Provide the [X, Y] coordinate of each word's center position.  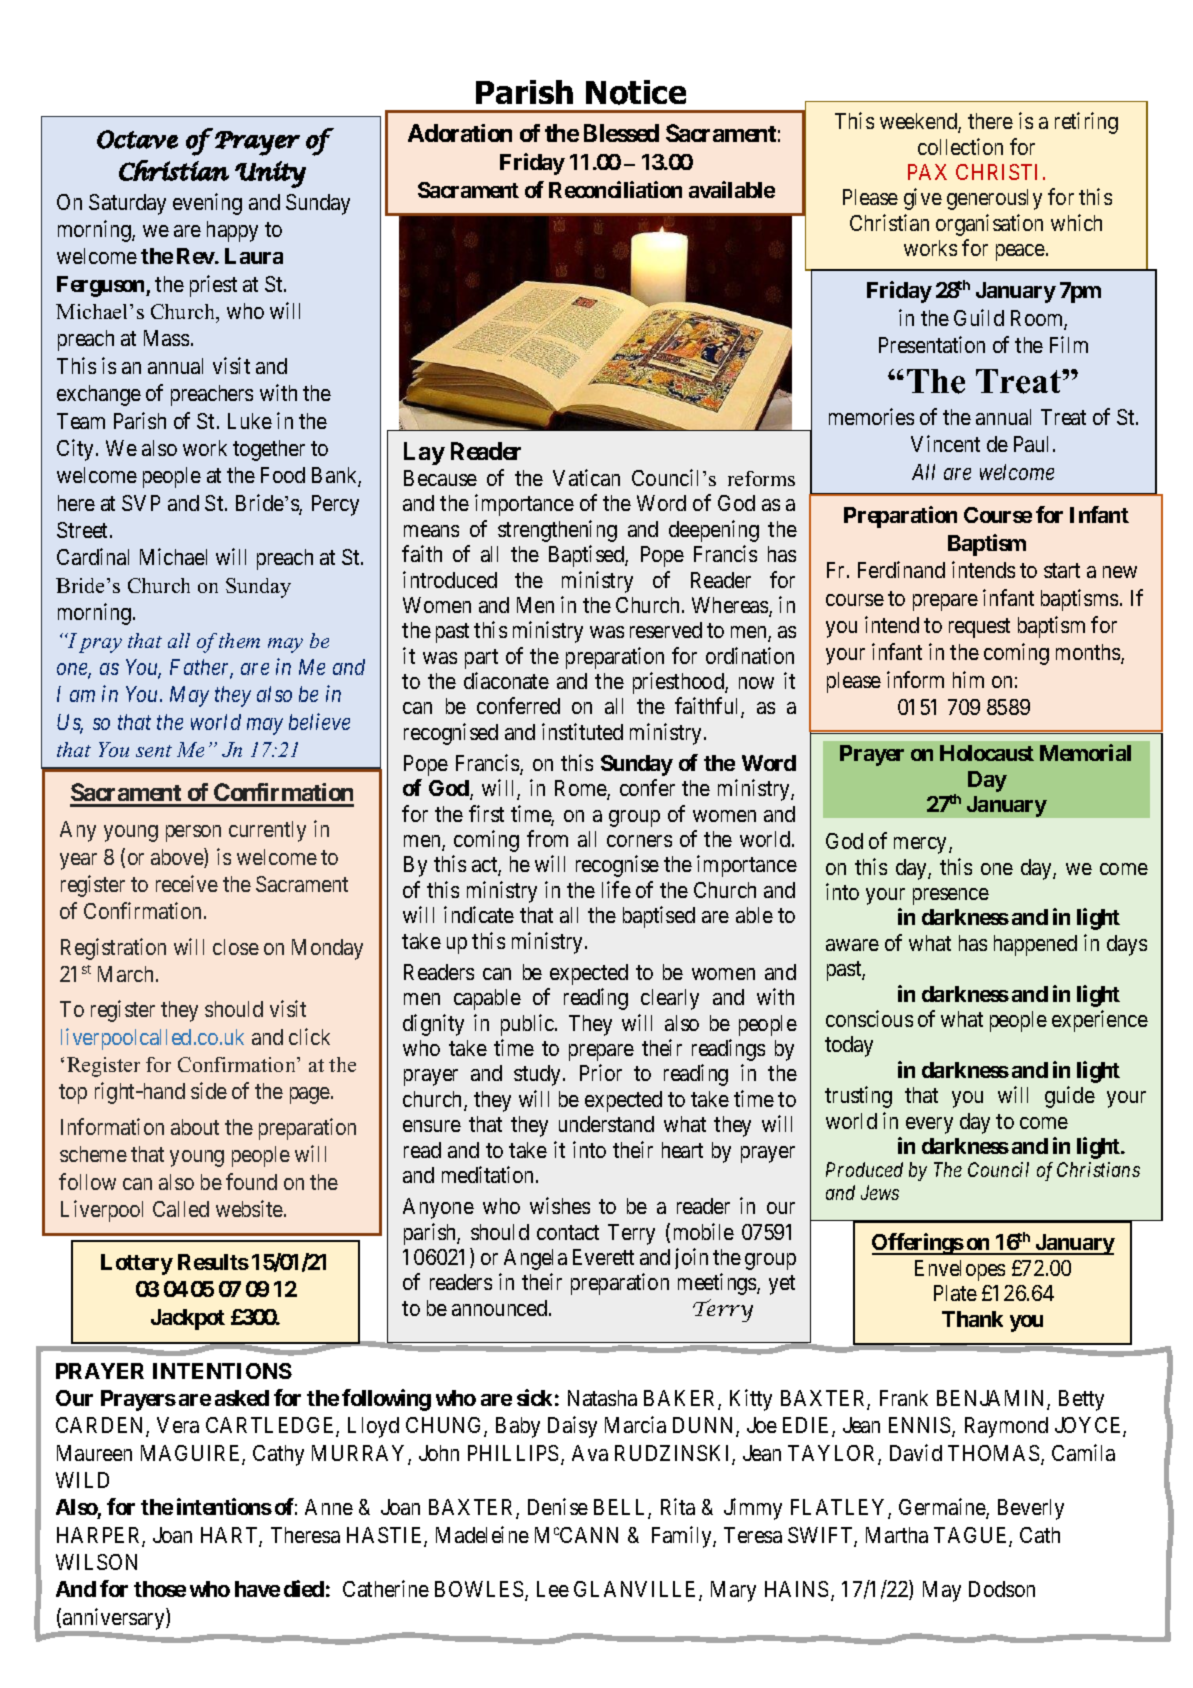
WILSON [96, 1562]
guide [1070, 1097]
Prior [601, 1072]
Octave [137, 139]
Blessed [621, 133]
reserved [666, 630]
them [239, 640]
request [979, 628]
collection [960, 146]
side [209, 1090]
